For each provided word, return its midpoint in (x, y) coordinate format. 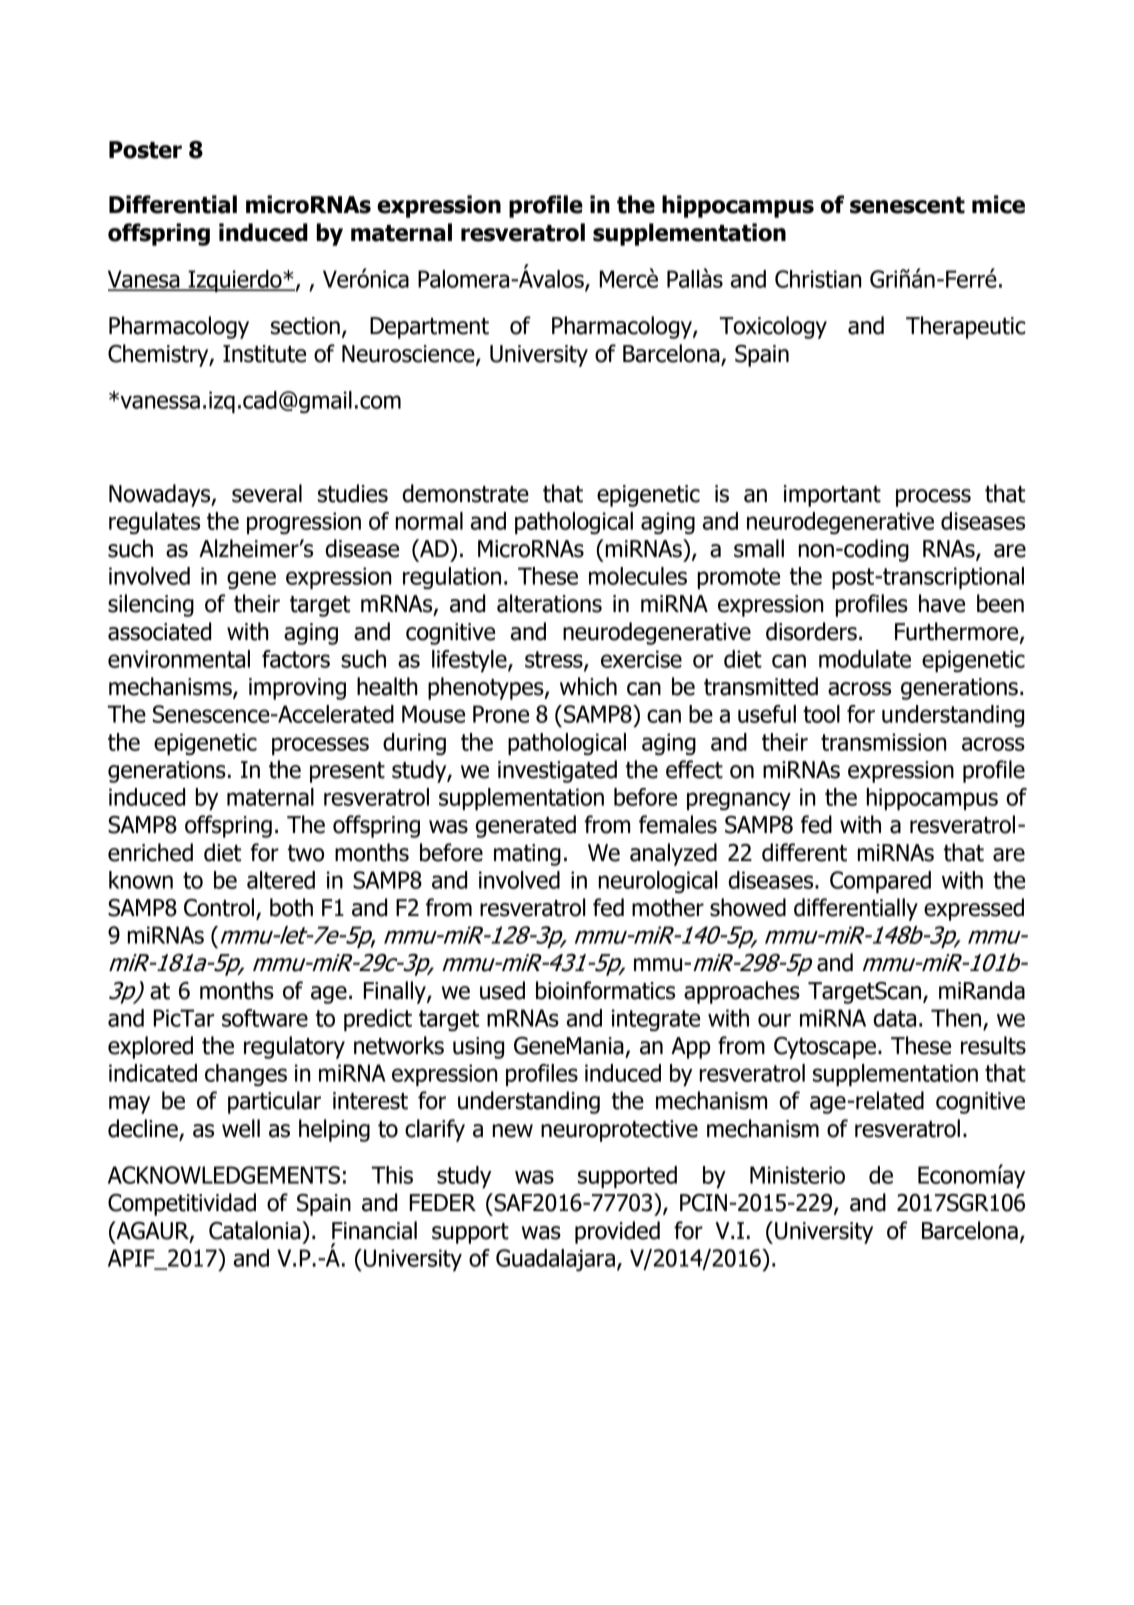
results (993, 1045)
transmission (883, 742)
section (305, 326)
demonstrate (466, 493)
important (832, 496)
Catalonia (256, 1230)
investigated (557, 771)
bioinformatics (605, 990)
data (894, 1018)
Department (429, 328)
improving (297, 689)
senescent (907, 205)
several (267, 493)
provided (617, 1232)
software (265, 1018)
